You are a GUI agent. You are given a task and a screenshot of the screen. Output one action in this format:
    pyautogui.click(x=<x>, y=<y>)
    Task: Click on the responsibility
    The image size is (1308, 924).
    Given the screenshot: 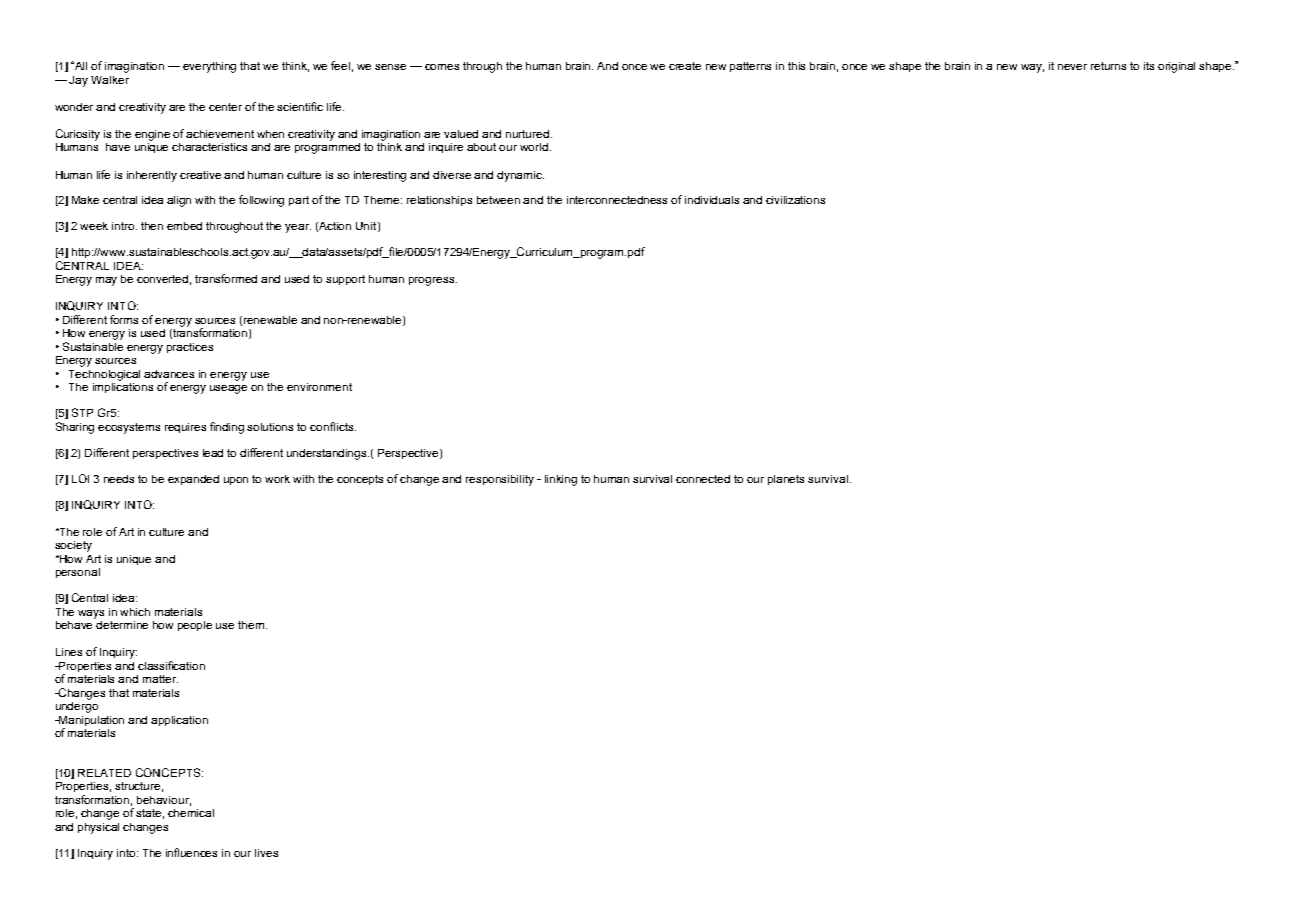 What is the action you would take?
    pyautogui.click(x=500, y=480)
